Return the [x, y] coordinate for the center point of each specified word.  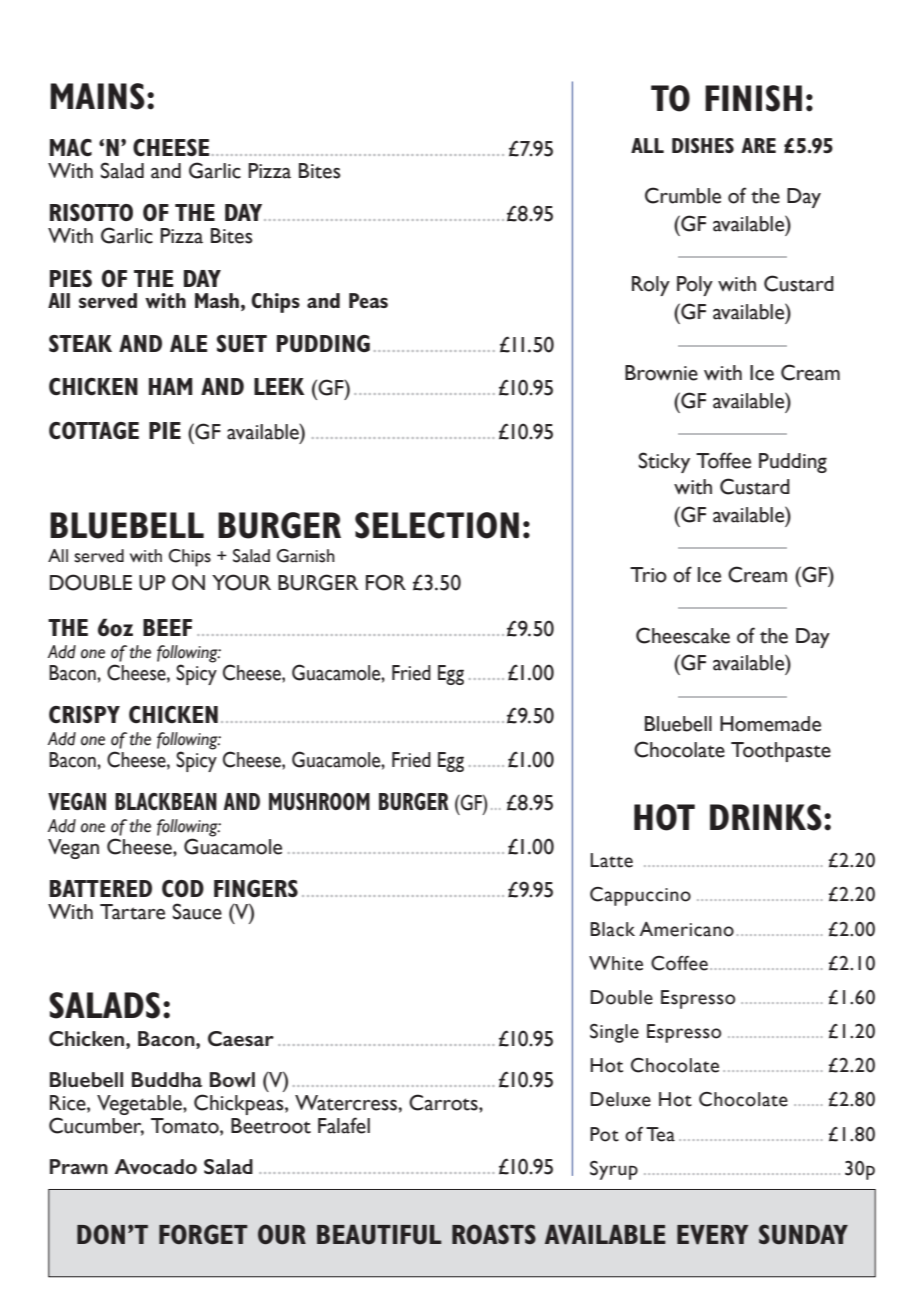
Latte [611, 860]
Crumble [683, 195]
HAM [171, 386]
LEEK [279, 386]
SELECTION [437, 525]
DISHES [703, 145]
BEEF [167, 627]
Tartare [132, 912]
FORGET [203, 1234]
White [616, 963]
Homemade [770, 724]
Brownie [661, 373]
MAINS [97, 96]
